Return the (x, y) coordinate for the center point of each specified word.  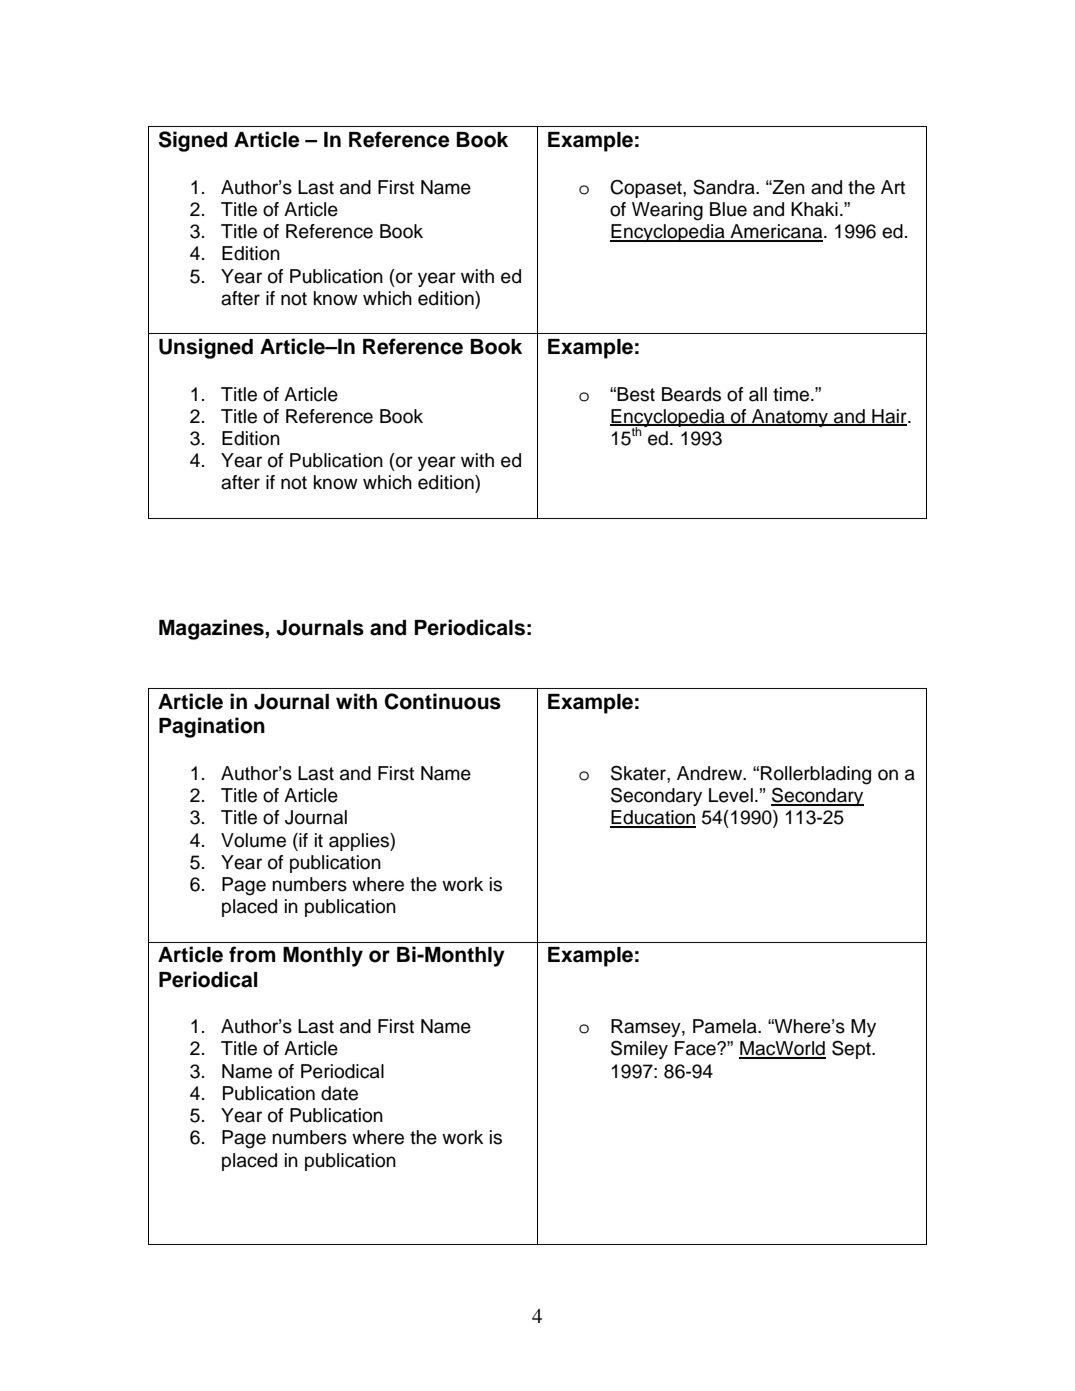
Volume (253, 840)
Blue (728, 209)
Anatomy (790, 418)
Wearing (667, 211)
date (339, 1093)
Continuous (443, 701)
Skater (639, 774)
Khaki (814, 209)
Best (636, 394)
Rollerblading (816, 775)
